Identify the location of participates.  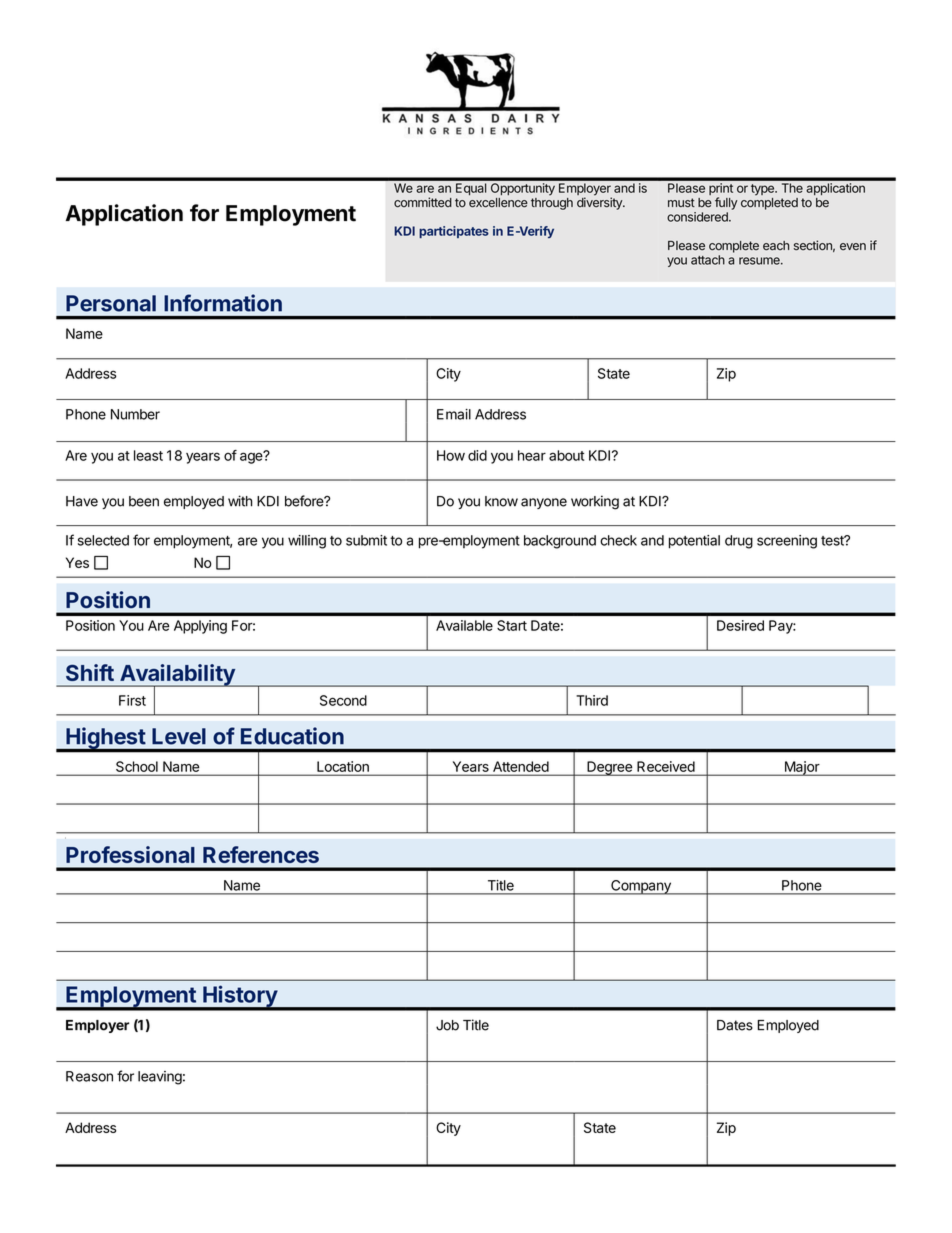
(454, 232).
